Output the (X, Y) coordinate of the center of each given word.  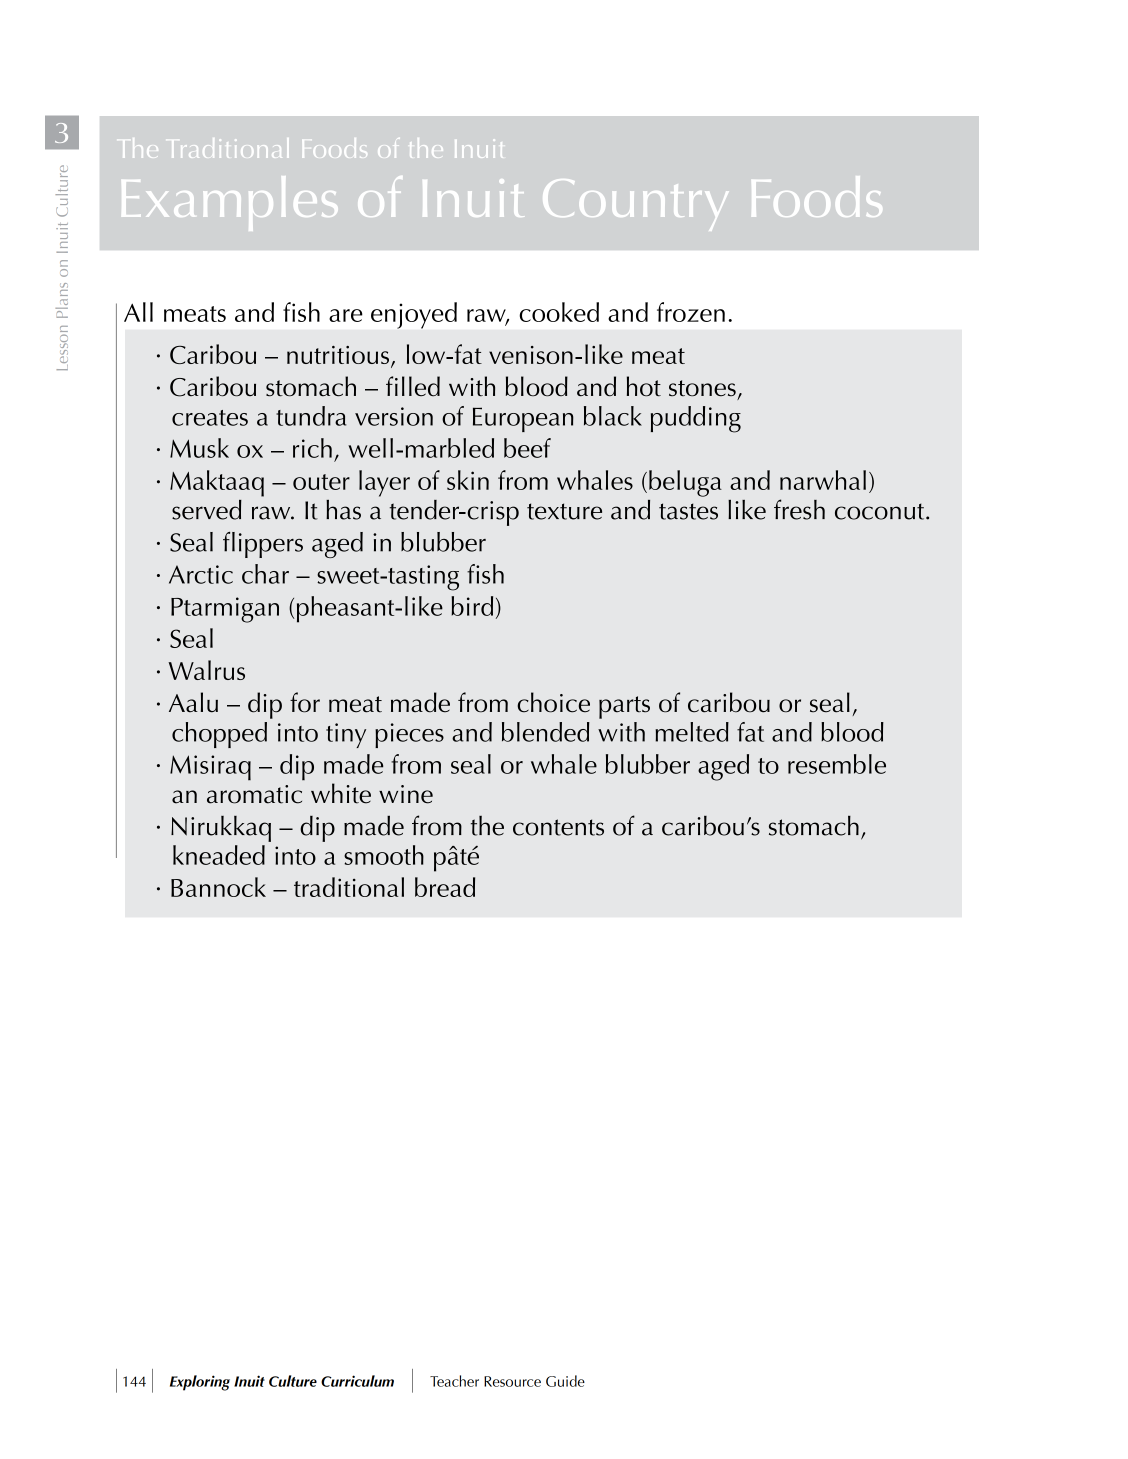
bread (445, 887)
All (138, 312)
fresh (799, 509)
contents (558, 827)
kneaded (219, 855)
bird (472, 606)
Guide (565, 1381)
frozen (691, 312)
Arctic (201, 574)
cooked (559, 312)
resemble (837, 764)
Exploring (200, 1383)
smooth (384, 855)
